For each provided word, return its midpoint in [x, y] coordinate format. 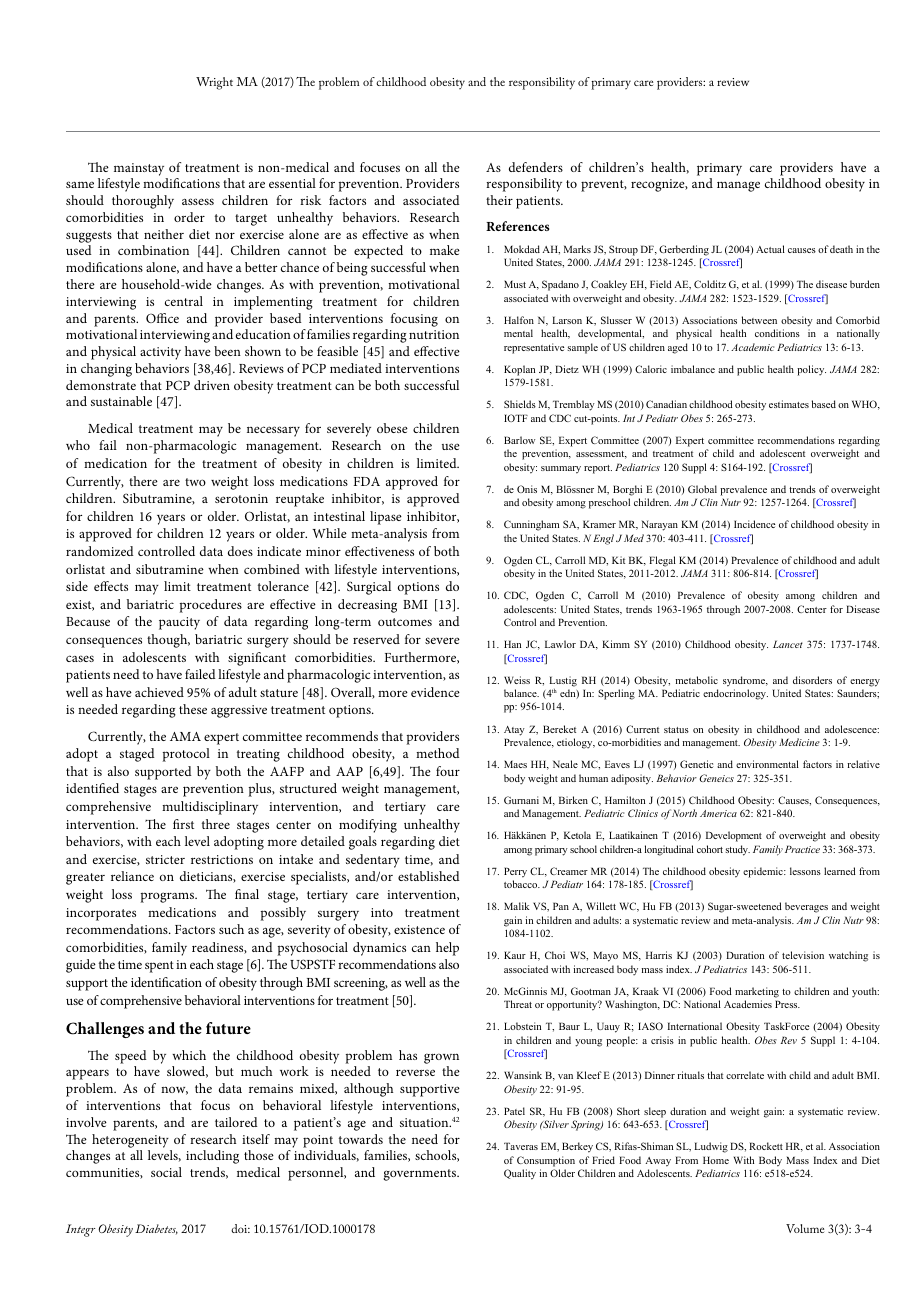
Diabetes [156, 1229]
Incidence [754, 524]
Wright [214, 83]
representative [534, 348]
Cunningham [531, 525]
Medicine [799, 742]
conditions [777, 333]
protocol [186, 755]
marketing [757, 992]
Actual [770, 249]
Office [162, 318]
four [448, 771]
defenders [536, 167]
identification [166, 982]
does [240, 551]
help [447, 949]
